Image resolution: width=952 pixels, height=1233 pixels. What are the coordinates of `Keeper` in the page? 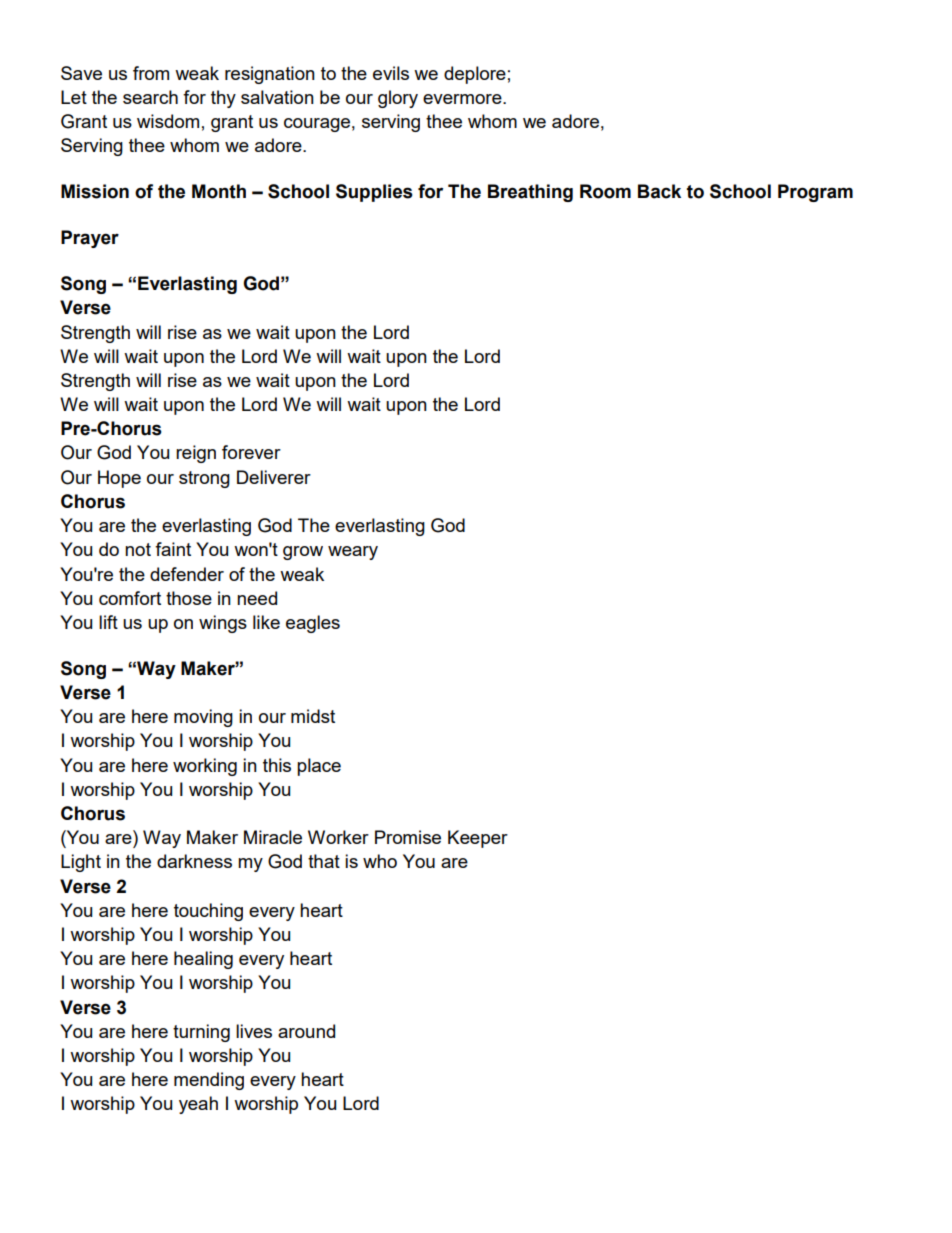 It's located at (478, 839).
